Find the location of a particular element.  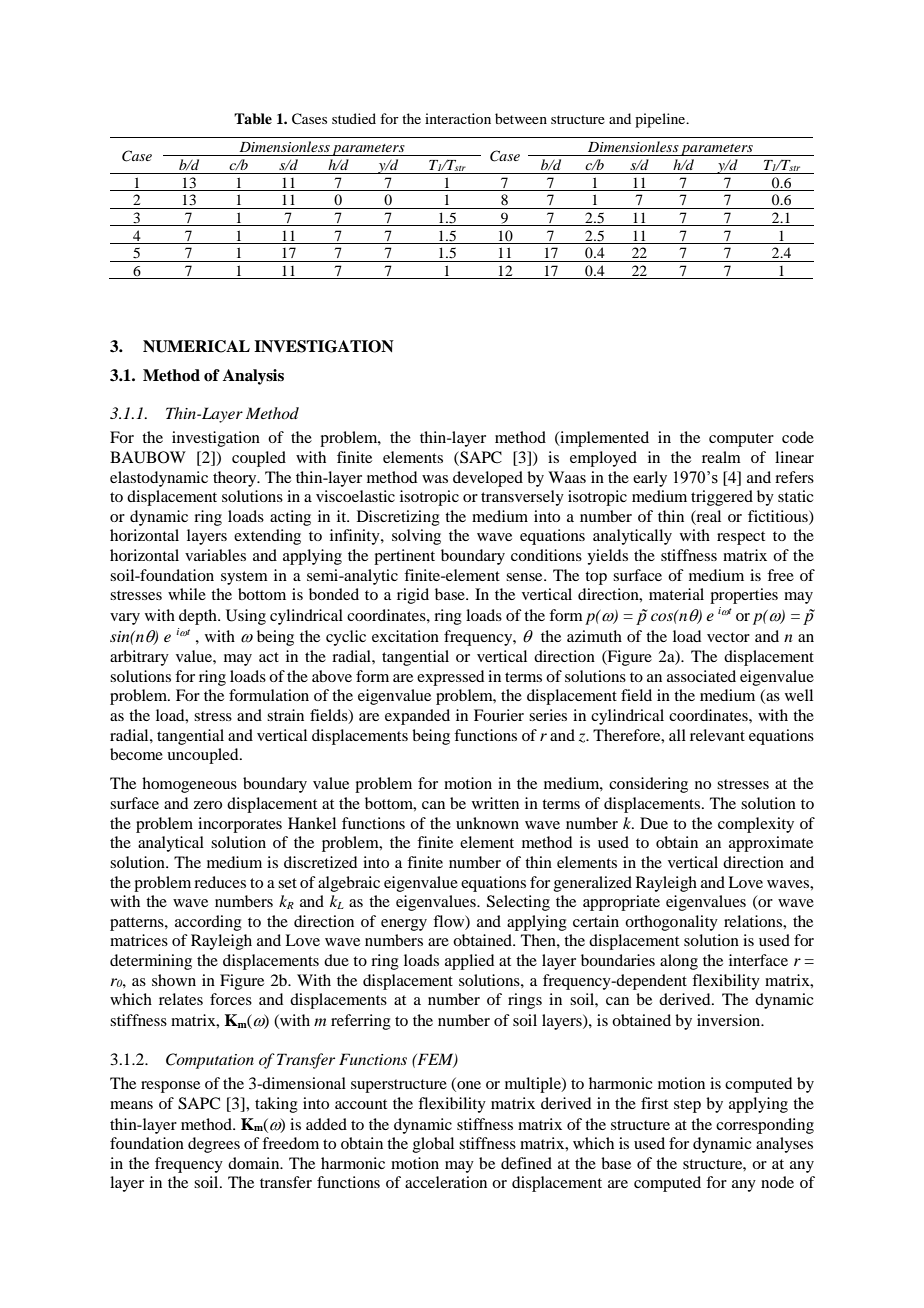

vector is located at coordinates (728, 637).
